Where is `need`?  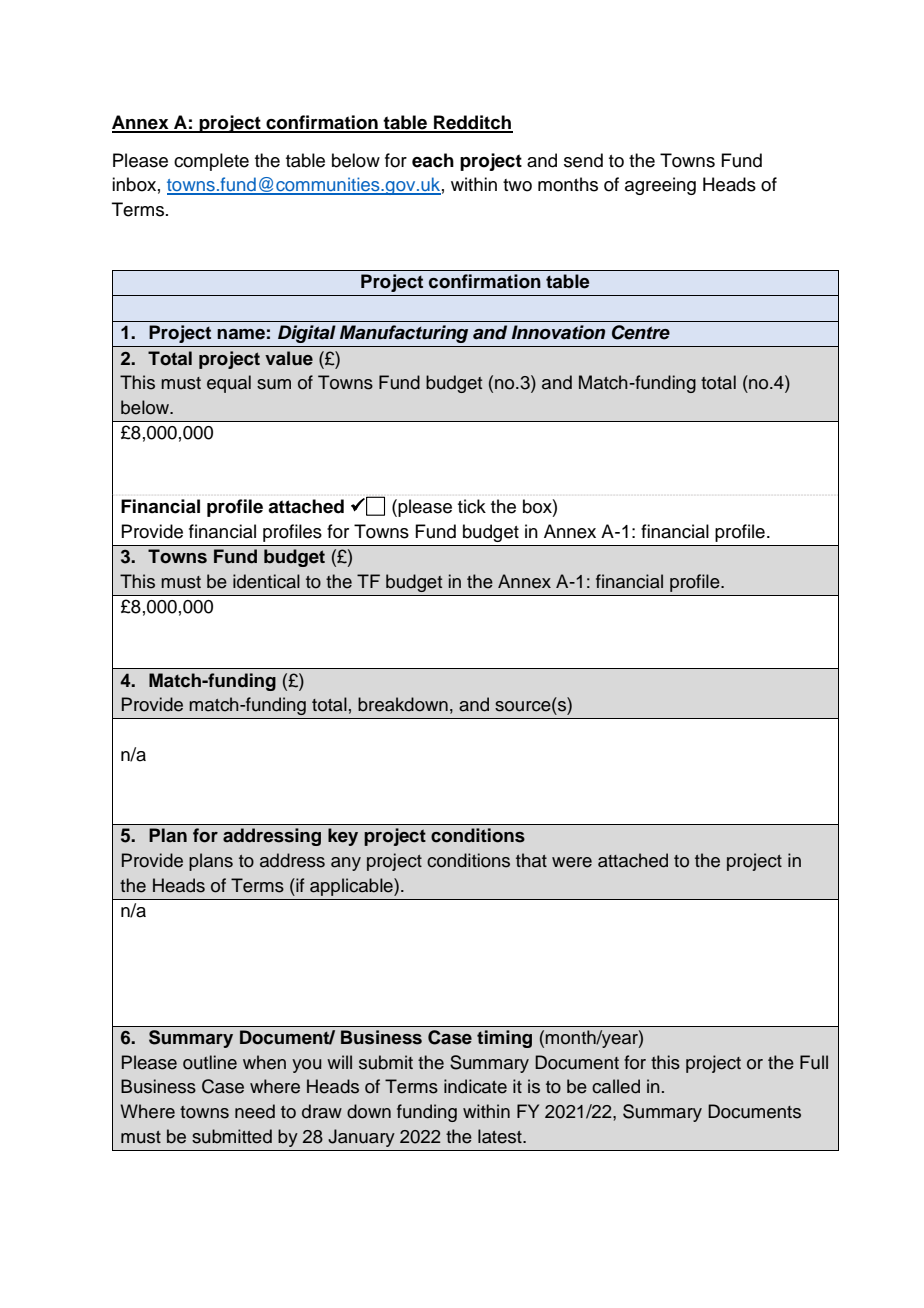 need is located at coordinates (255, 1111).
